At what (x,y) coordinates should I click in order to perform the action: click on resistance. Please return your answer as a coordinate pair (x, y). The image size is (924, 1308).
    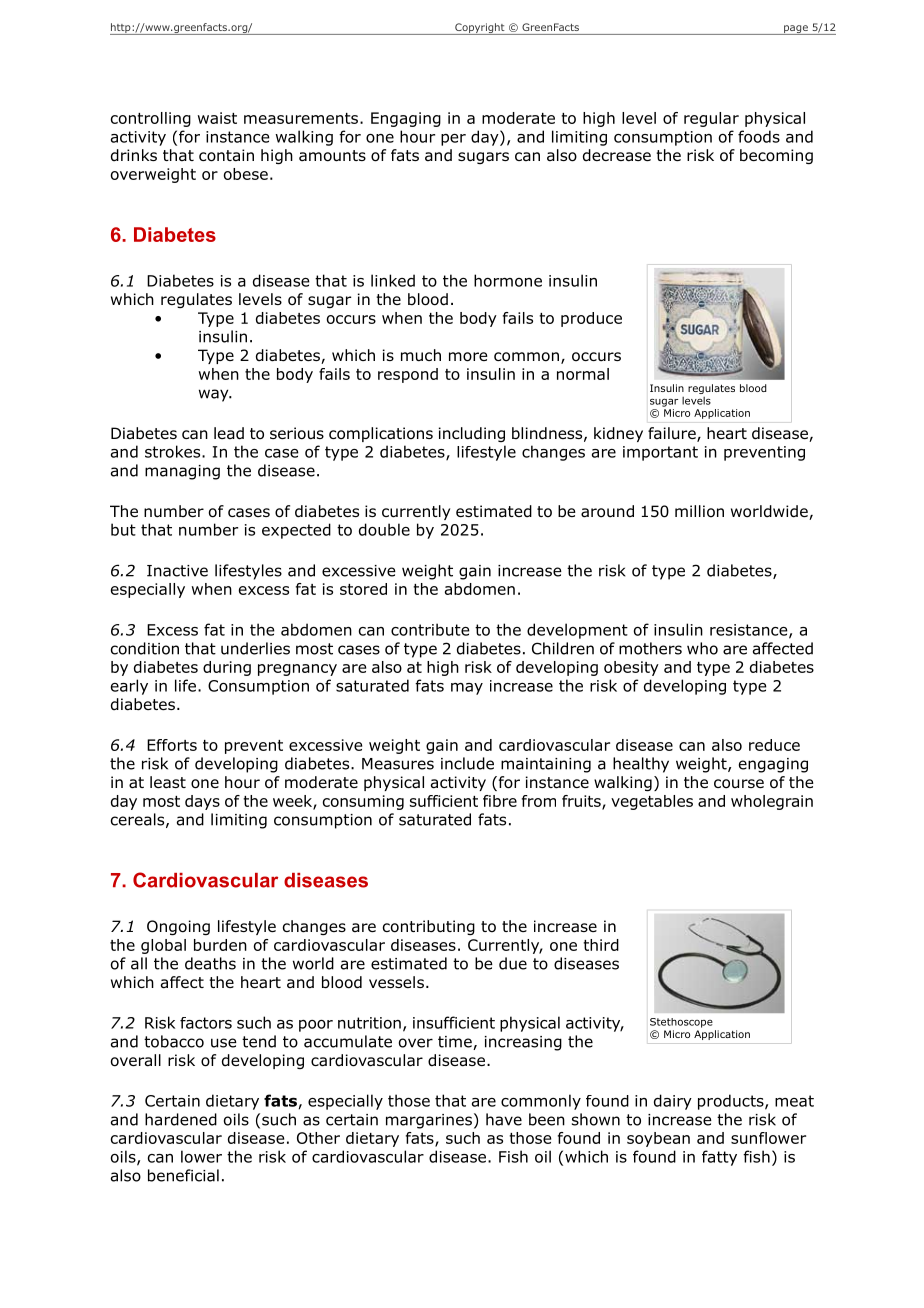
    Looking at the image, I should click on (750, 631).
